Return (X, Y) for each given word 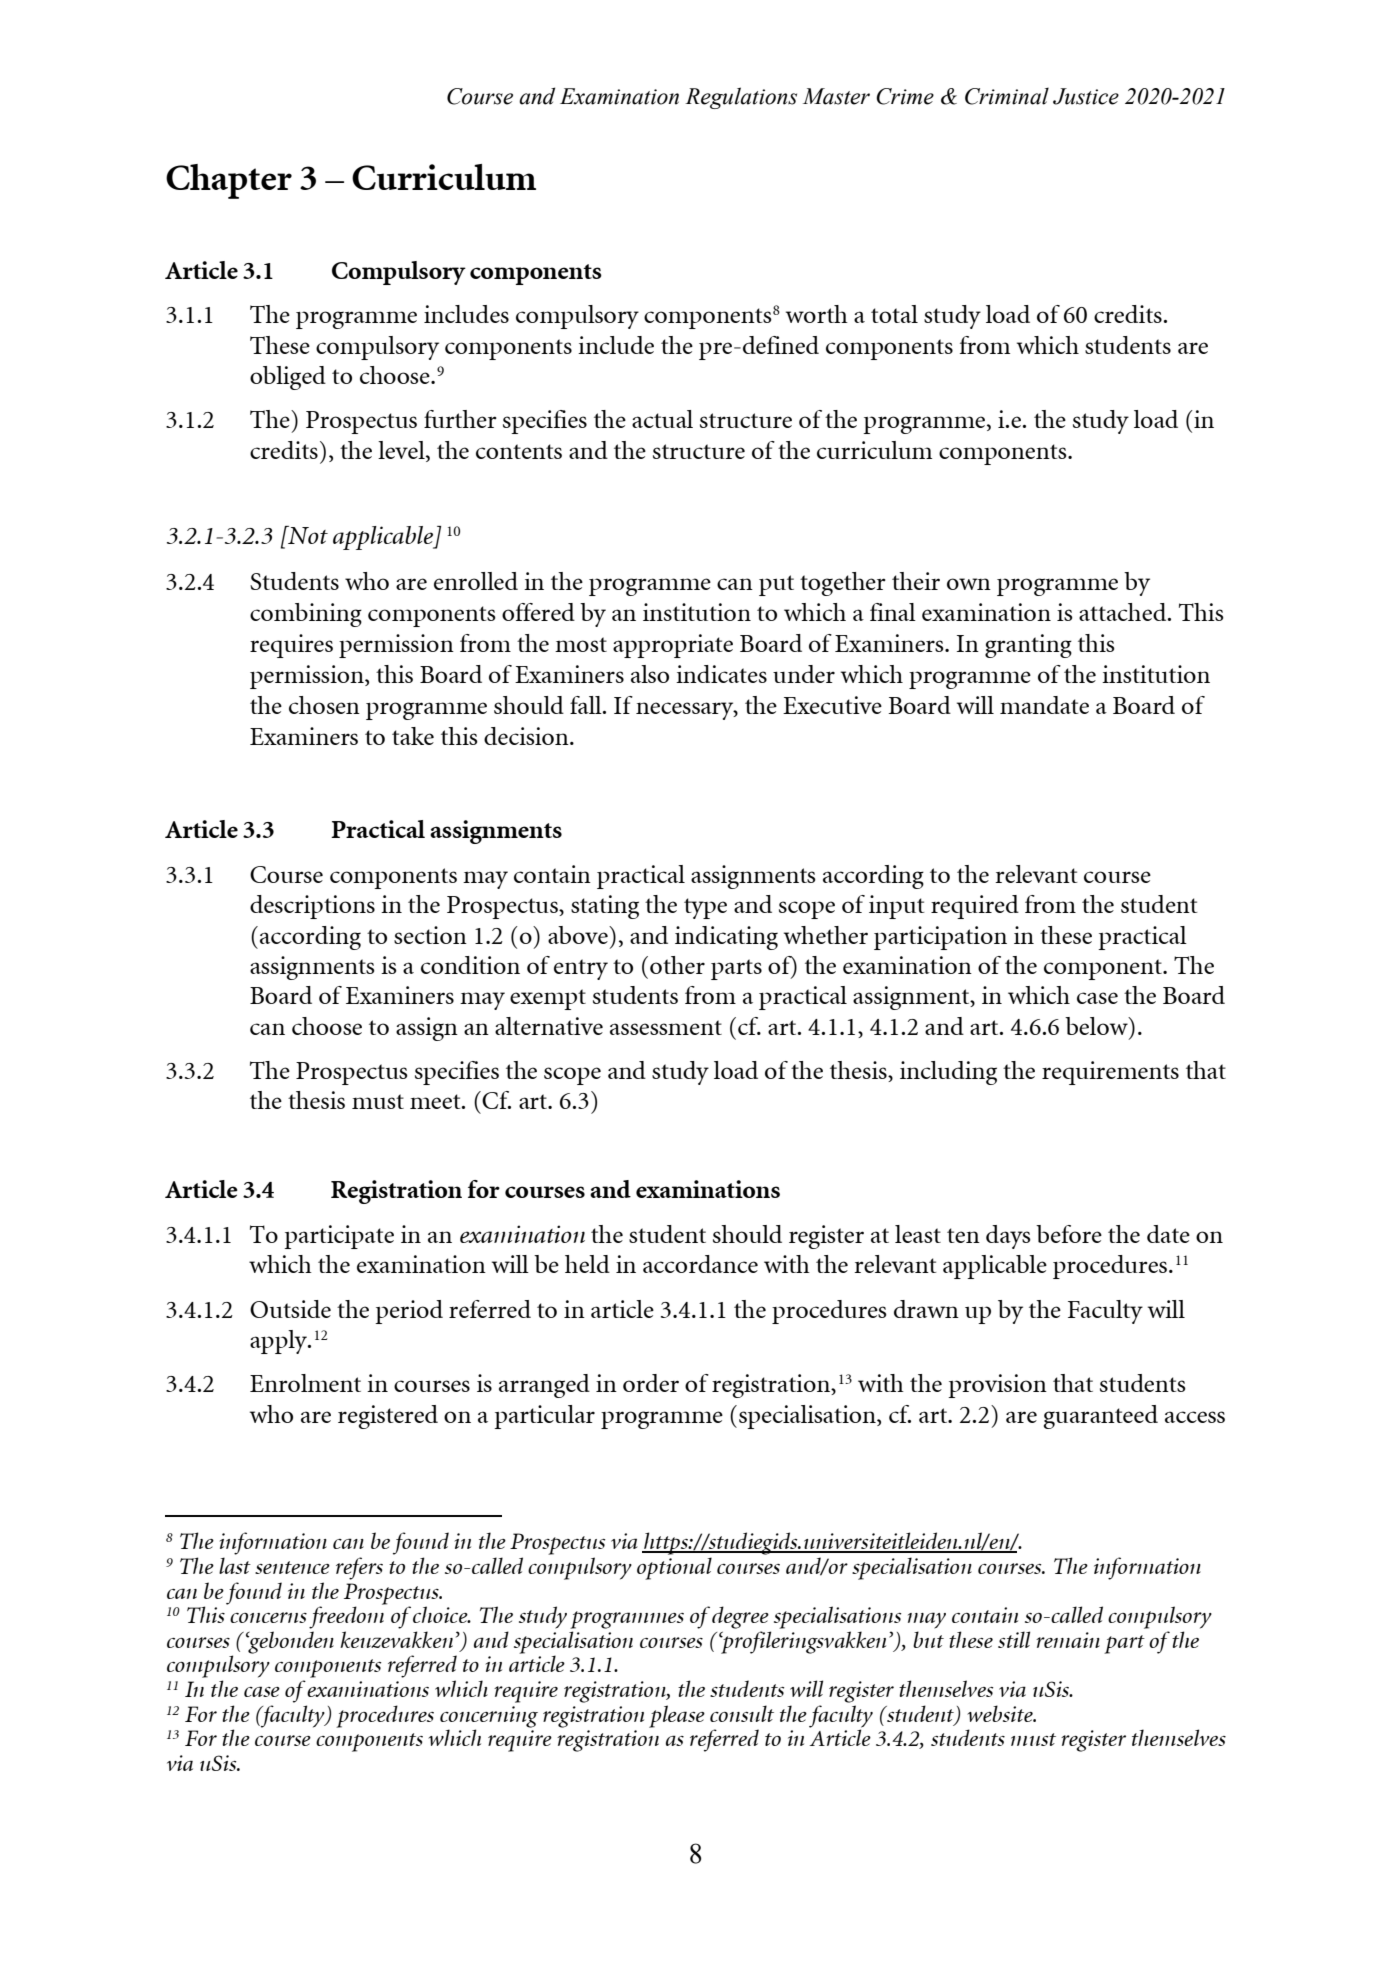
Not (307, 535)
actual (662, 419)
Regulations (741, 98)
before (1069, 1234)
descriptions (312, 907)
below (1097, 1026)
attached (1124, 612)
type (705, 908)
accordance (700, 1264)
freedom (348, 1616)
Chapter (229, 181)
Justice (1086, 96)
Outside (290, 1309)
